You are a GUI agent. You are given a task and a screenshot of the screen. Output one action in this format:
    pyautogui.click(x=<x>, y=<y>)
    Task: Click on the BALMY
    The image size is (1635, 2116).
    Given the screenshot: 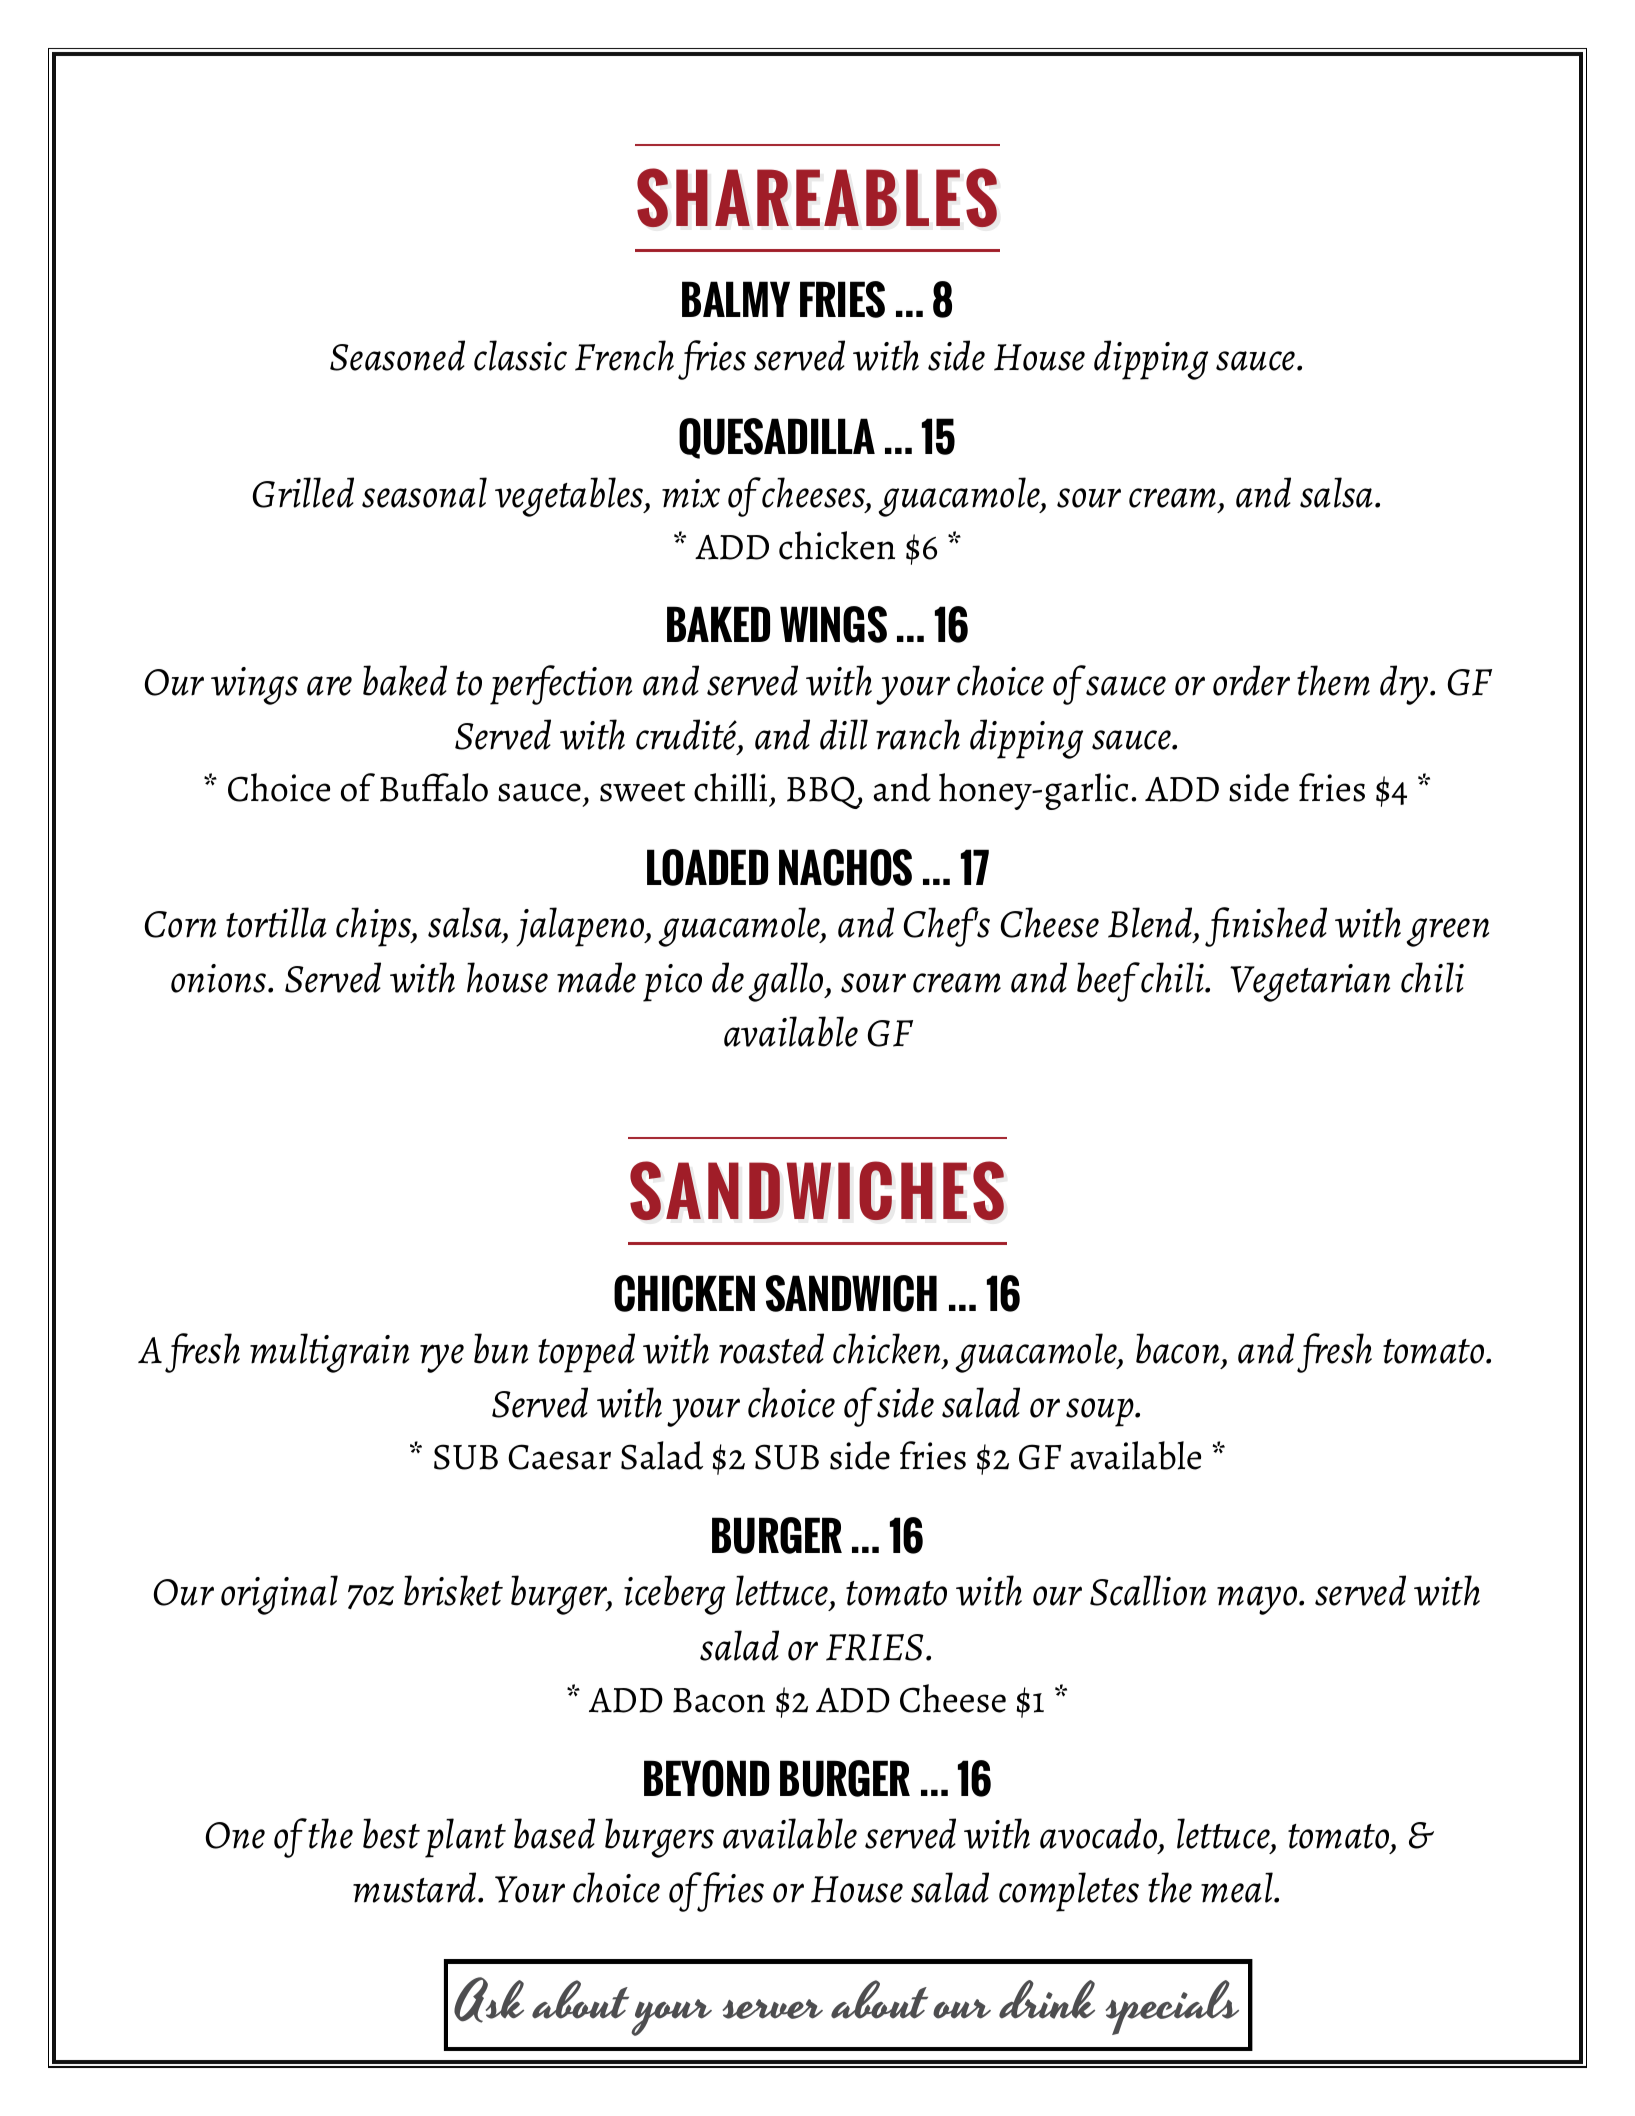 What is the action you would take?
    pyautogui.click(x=736, y=299)
